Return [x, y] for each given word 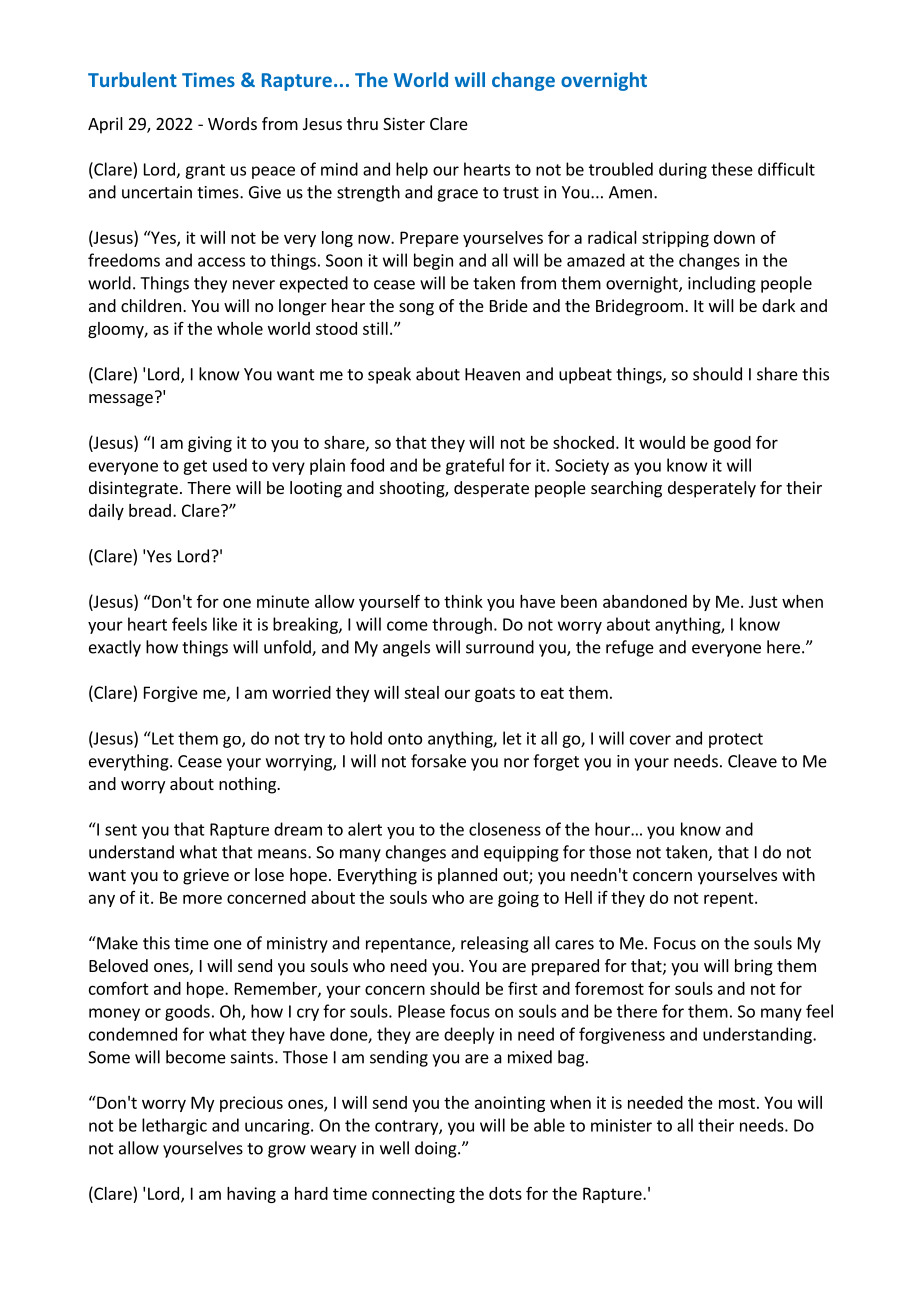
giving [210, 444]
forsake [438, 761]
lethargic [174, 1126]
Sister [404, 123]
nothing [248, 785]
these [732, 169]
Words [232, 123]
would [662, 442]
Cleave [752, 761]
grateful [475, 466]
